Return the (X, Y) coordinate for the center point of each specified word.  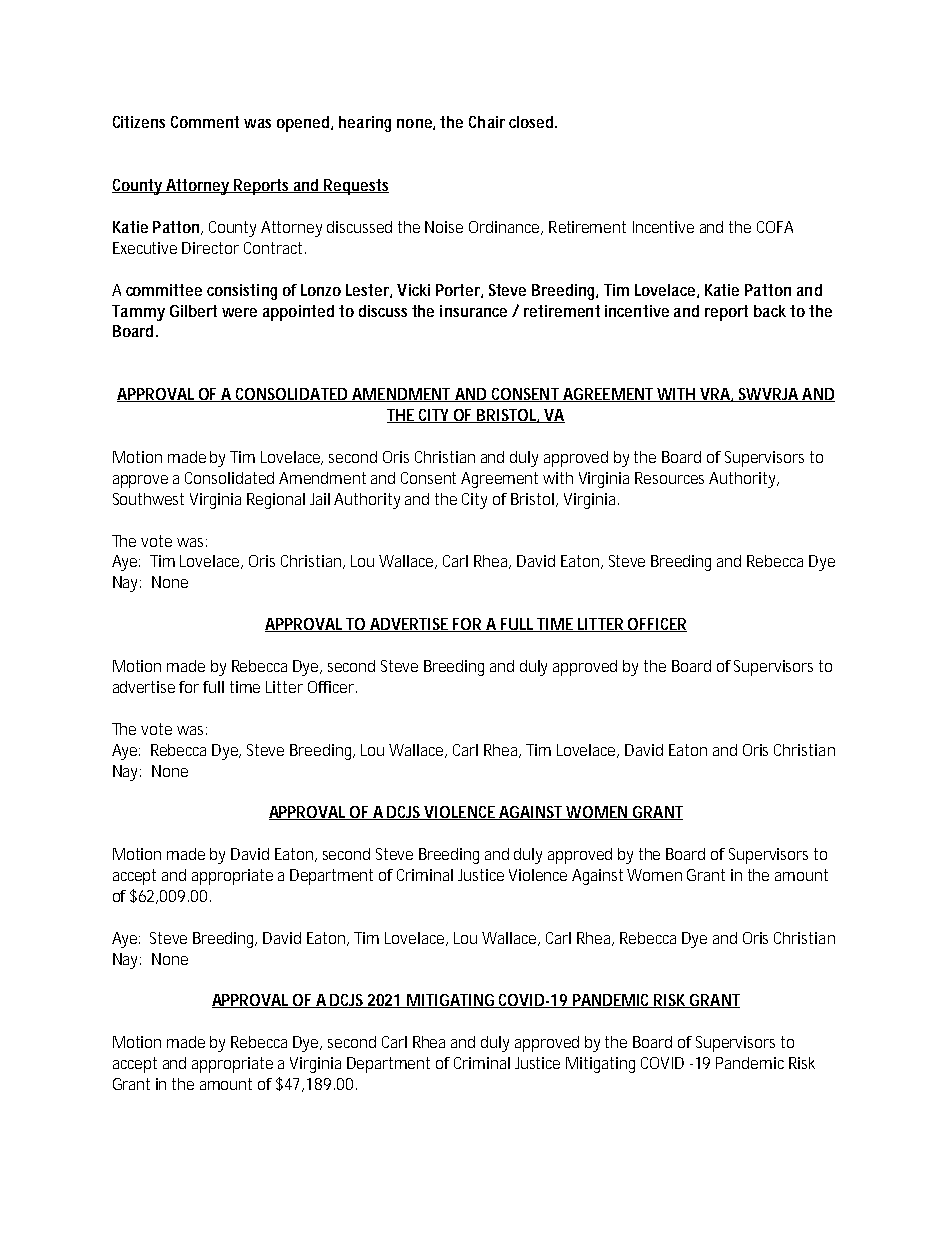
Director (210, 248)
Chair (487, 122)
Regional (276, 501)
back (770, 311)
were (239, 312)
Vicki (413, 290)
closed (532, 122)
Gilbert (193, 311)
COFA (775, 227)
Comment (205, 122)
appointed (298, 313)
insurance (473, 311)
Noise (444, 227)
